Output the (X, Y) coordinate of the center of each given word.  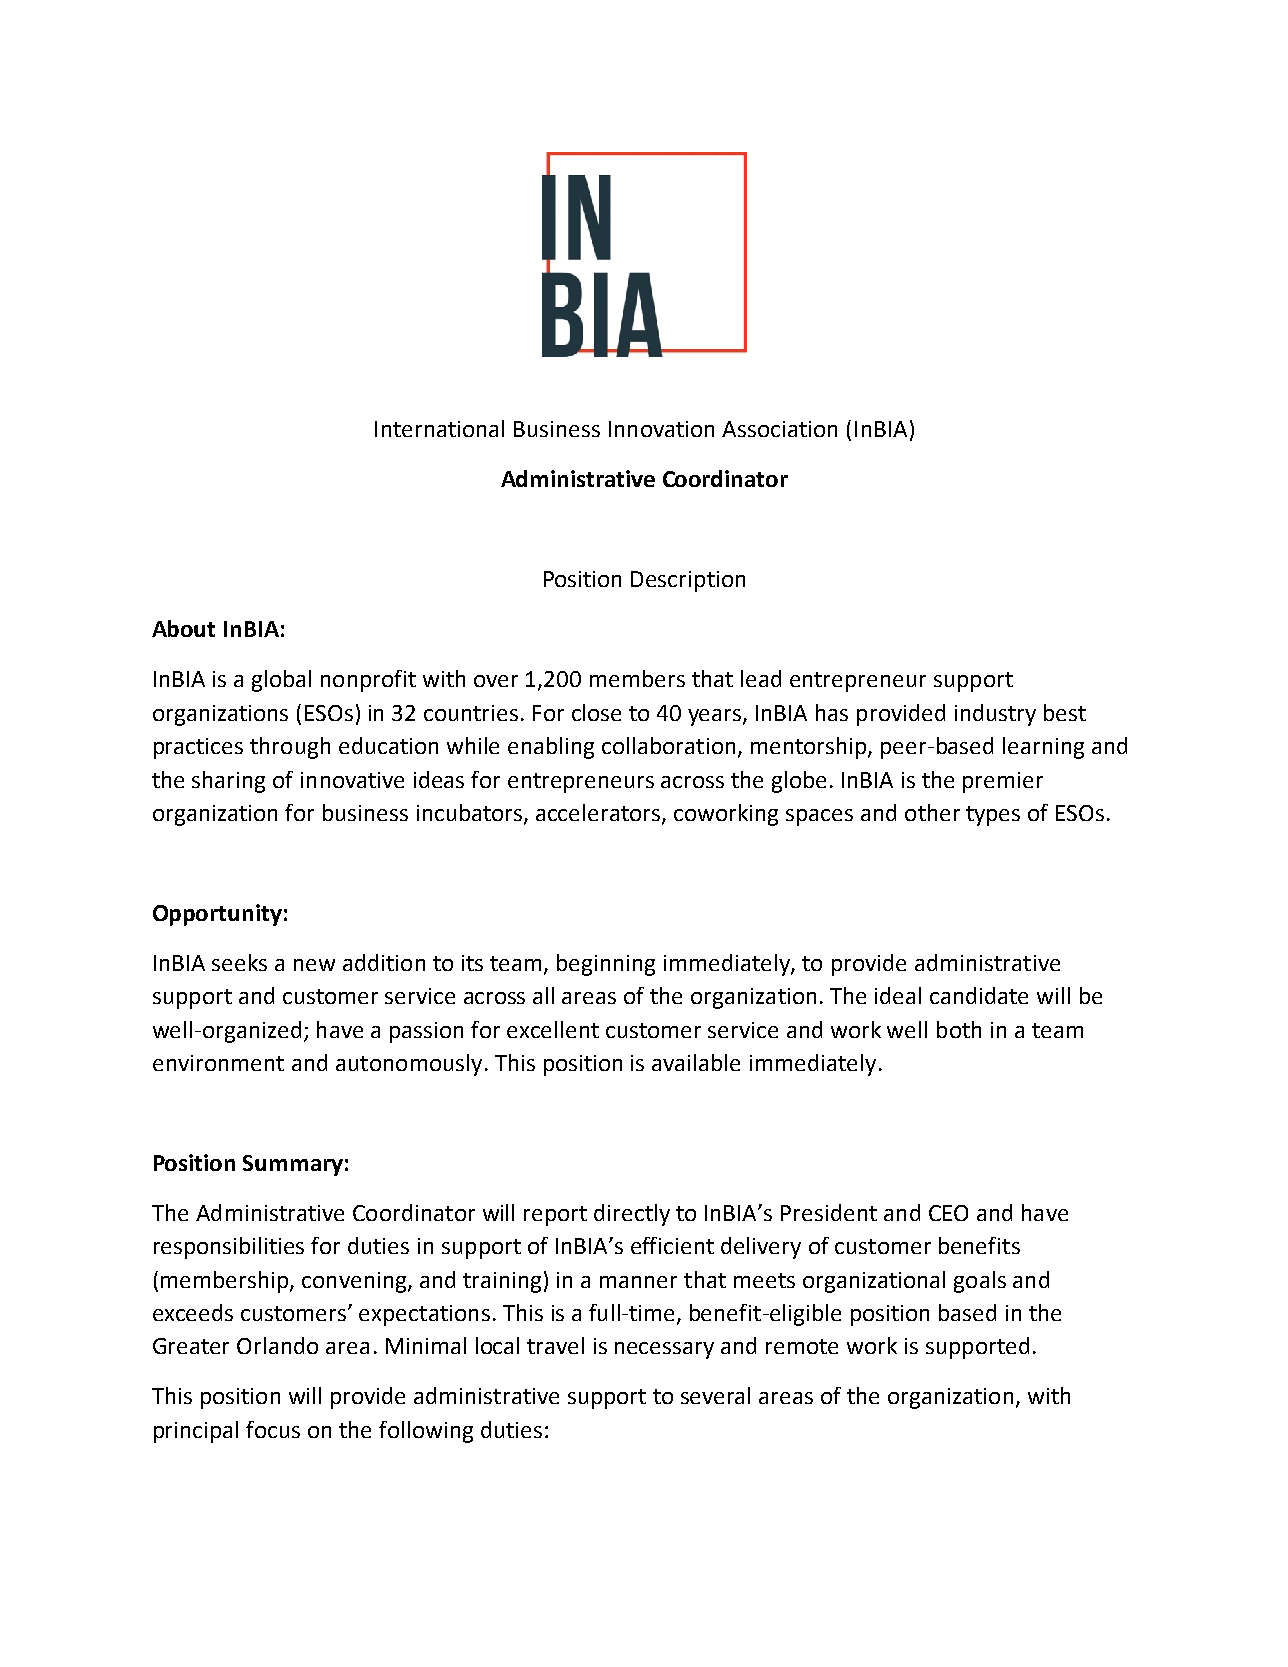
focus (273, 1429)
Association (779, 429)
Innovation (661, 429)
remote (802, 1346)
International (439, 428)
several (715, 1395)
